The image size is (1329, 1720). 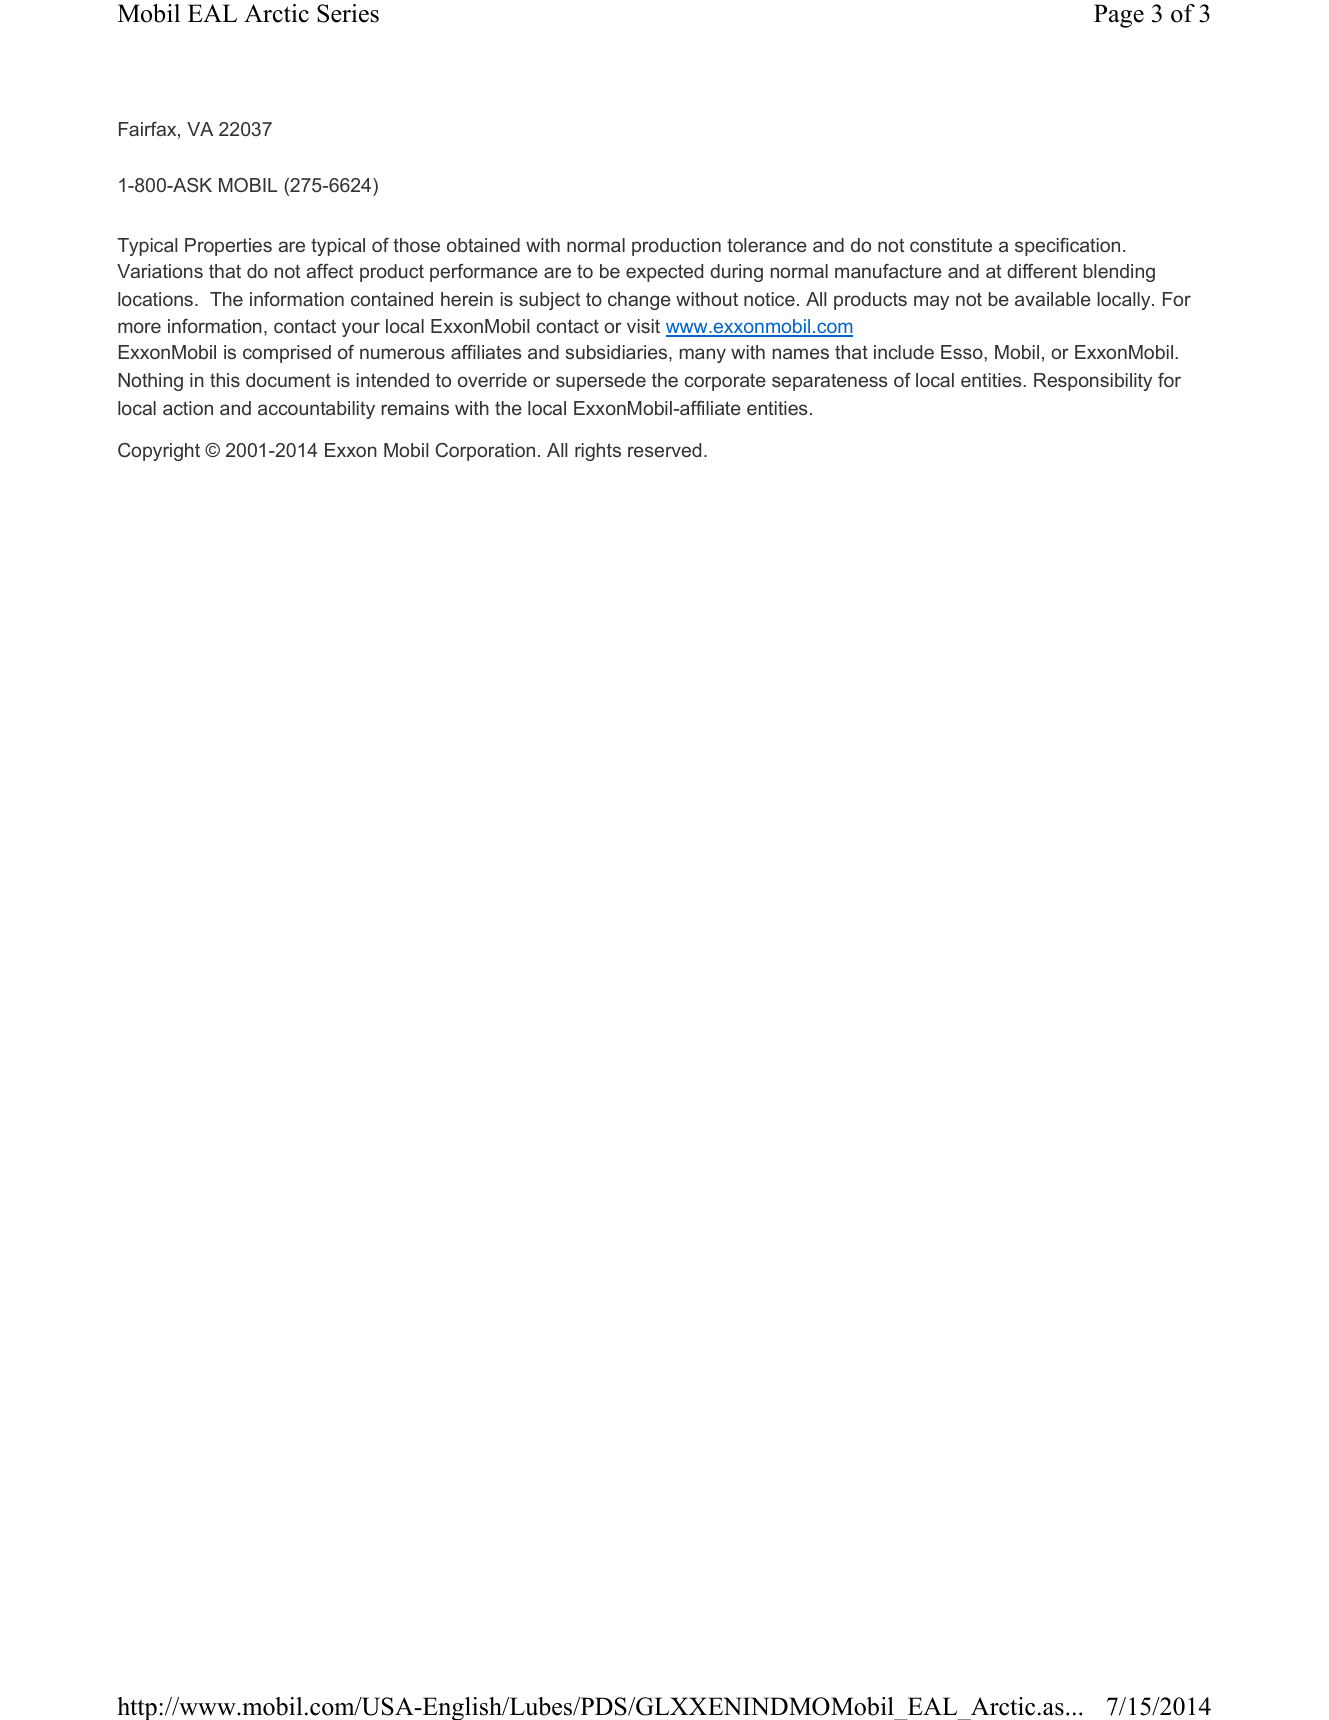 What do you see at coordinates (1042, 271) in the screenshot?
I see `different` at bounding box center [1042, 271].
